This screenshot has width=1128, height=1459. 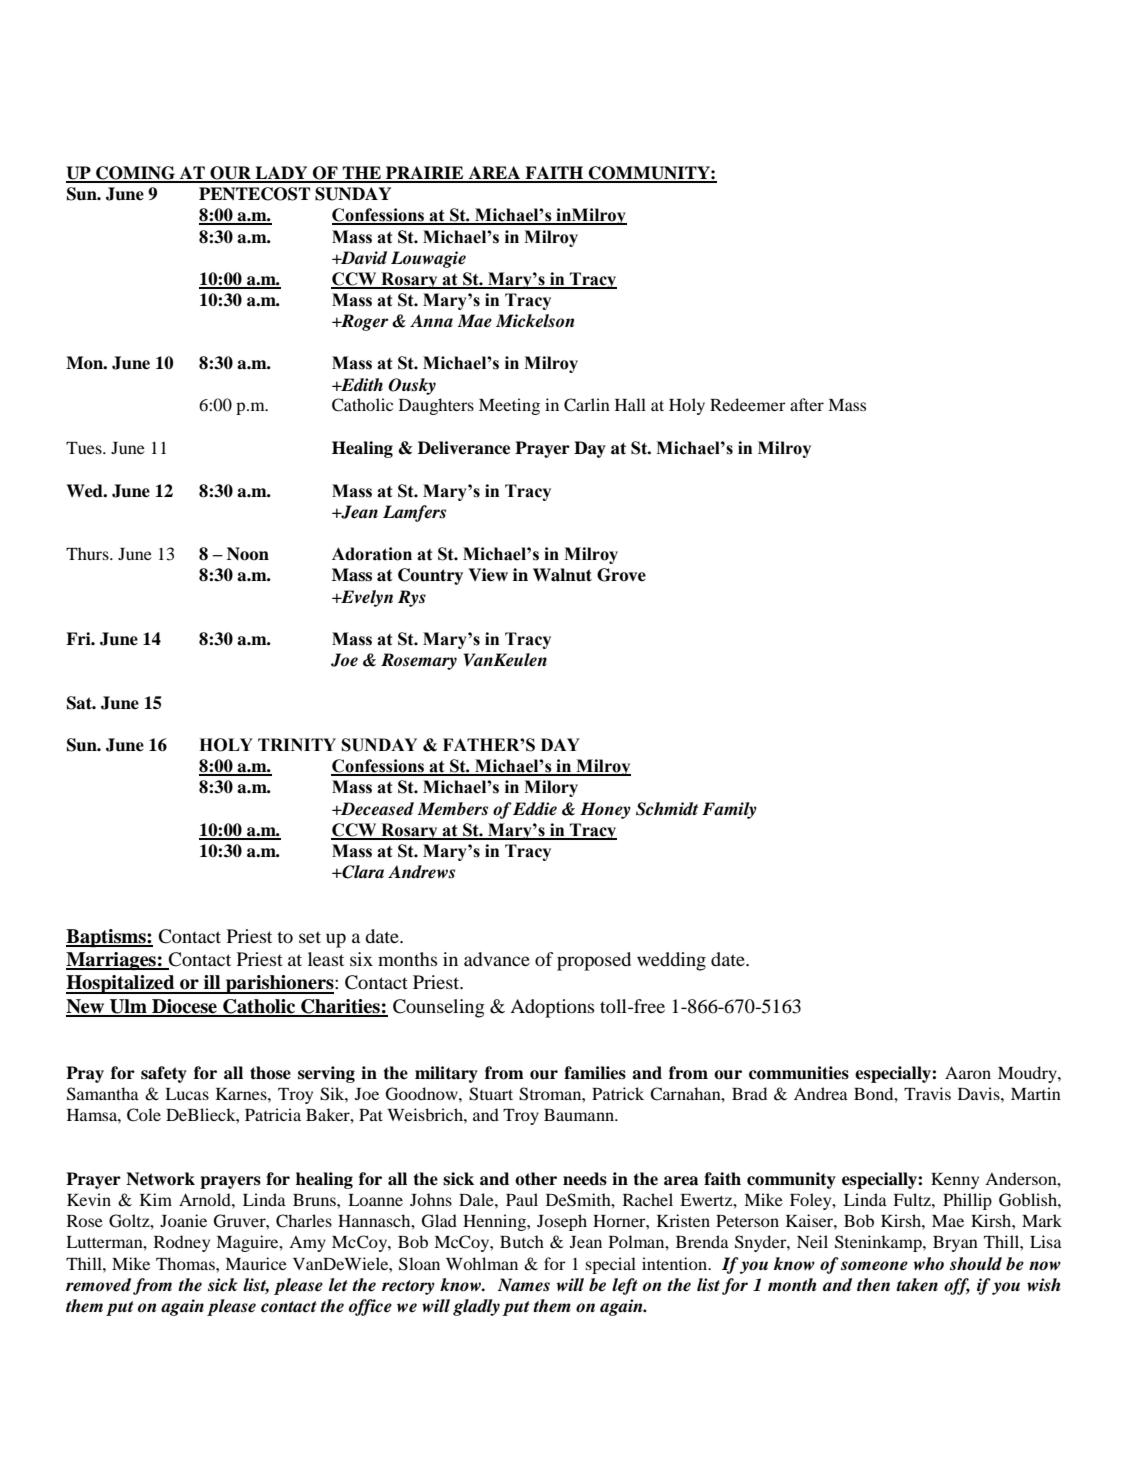 I want to click on after, so click(x=807, y=404).
